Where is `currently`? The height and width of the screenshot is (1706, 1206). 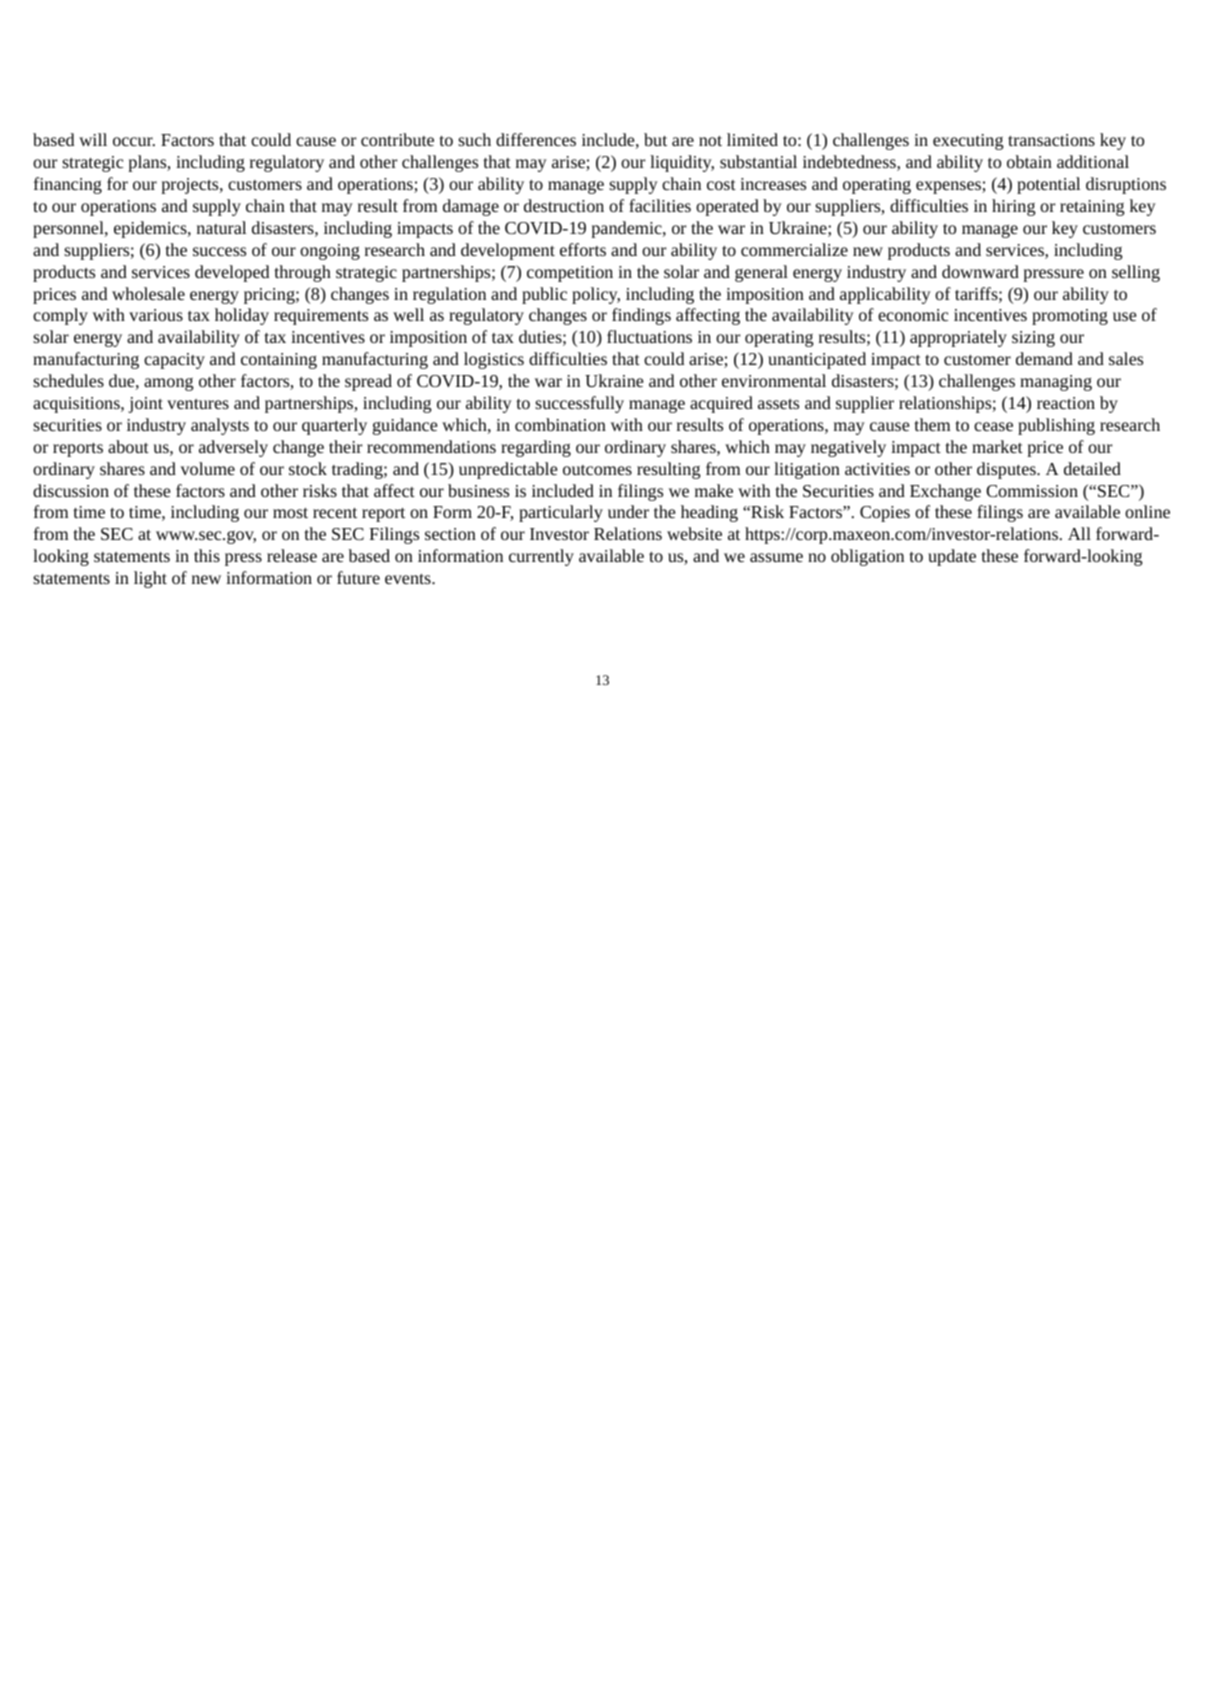 currently is located at coordinates (541, 557).
